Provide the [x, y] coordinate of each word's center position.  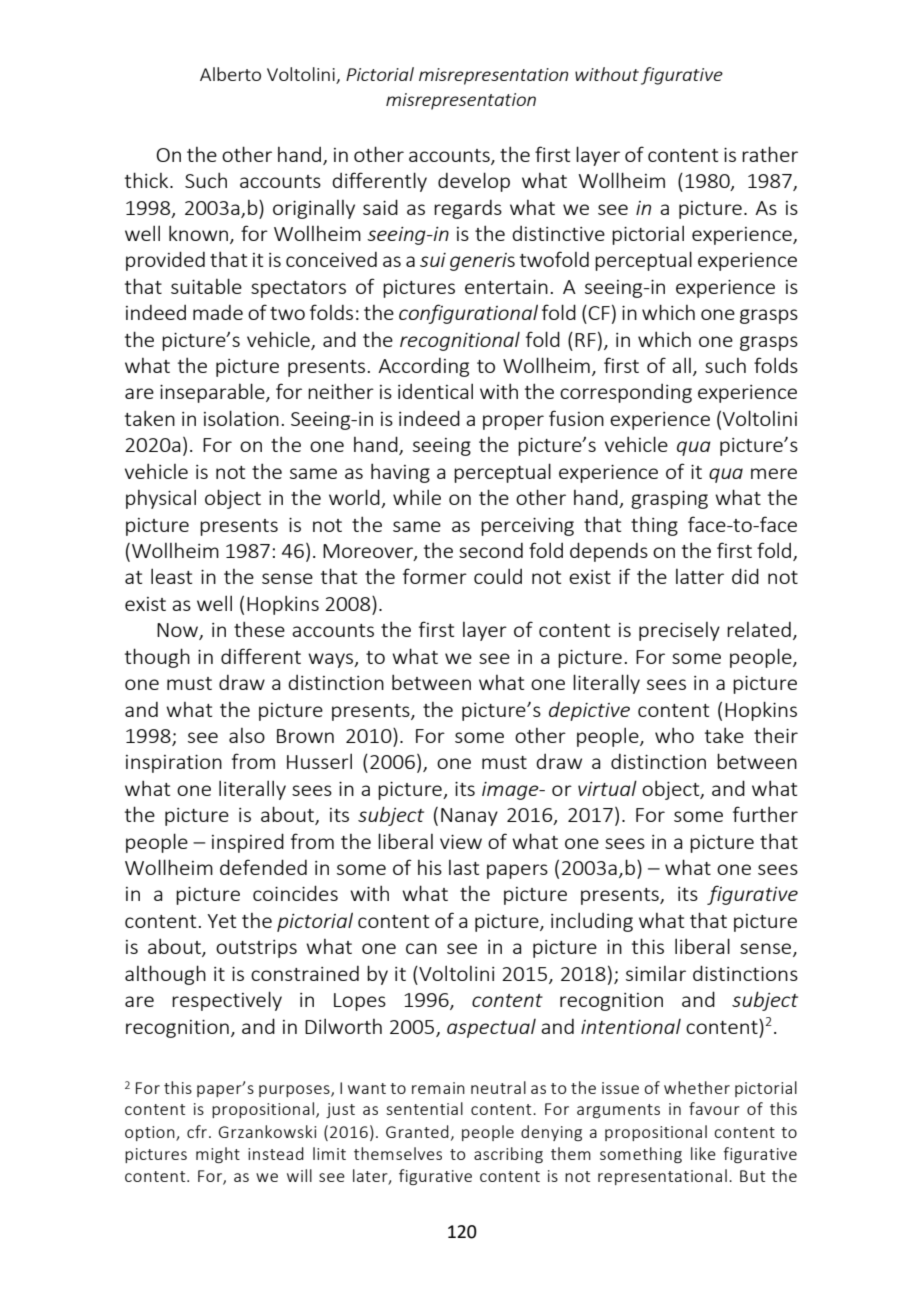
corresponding [626, 393]
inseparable [213, 393]
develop [474, 182]
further [765, 814]
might [218, 1155]
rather [770, 154]
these [259, 629]
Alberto [230, 74]
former [435, 576]
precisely [679, 631]
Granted [417, 1131]
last [464, 867]
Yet [221, 921]
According [423, 367]
